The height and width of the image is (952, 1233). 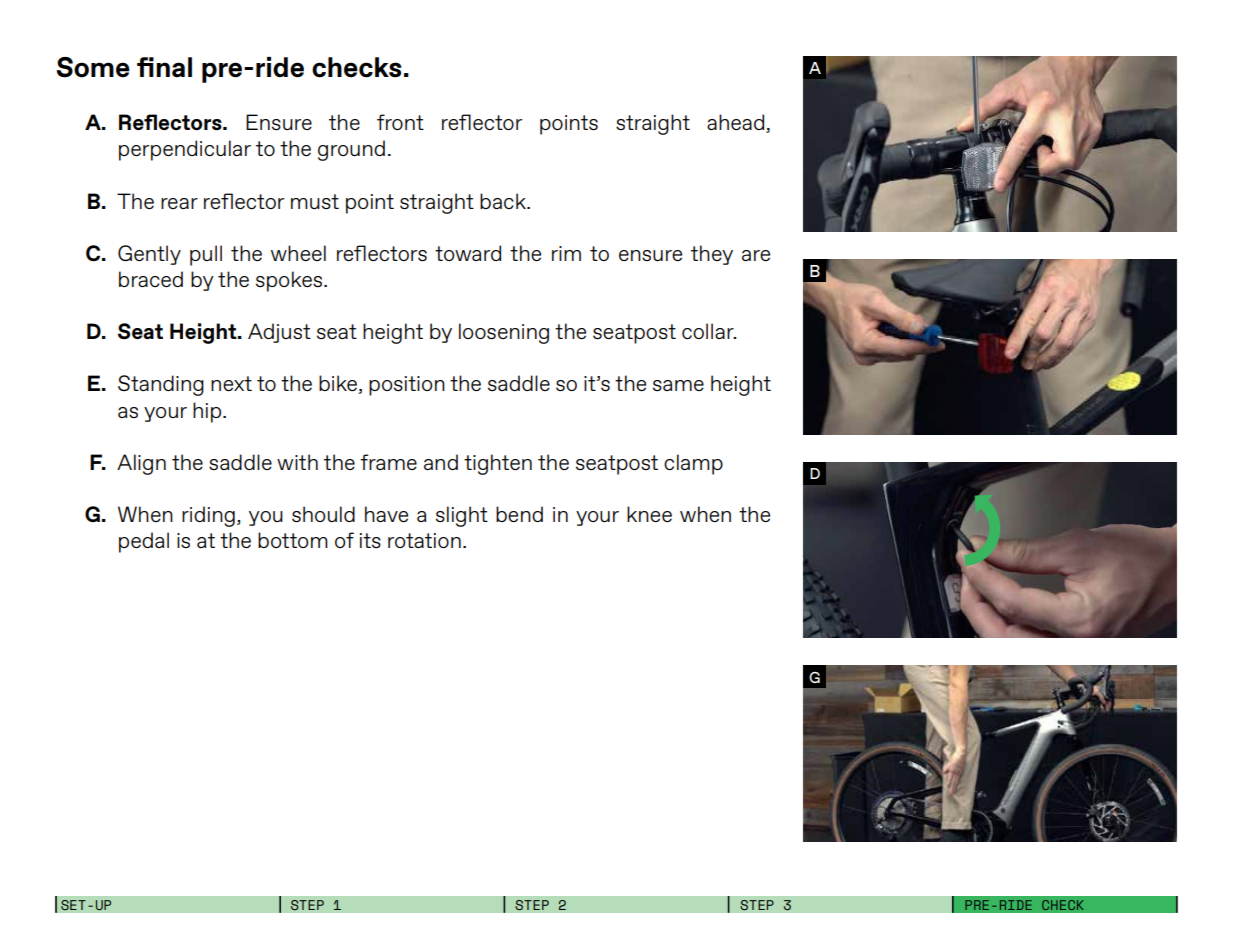 What do you see at coordinates (185, 150) in the image?
I see `perpendicular` at bounding box center [185, 150].
